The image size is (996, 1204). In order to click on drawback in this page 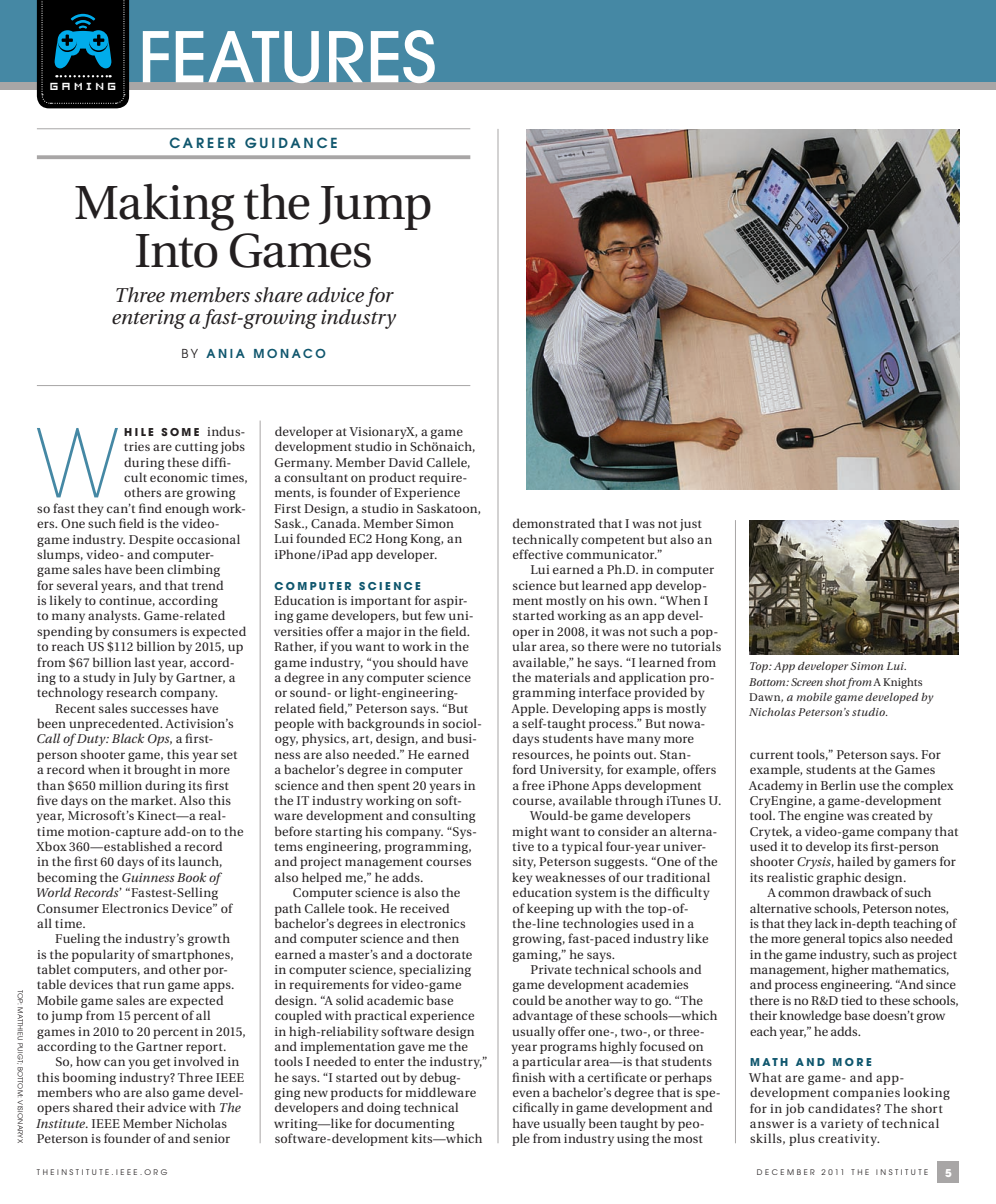, I will do `click(861, 892)`.
